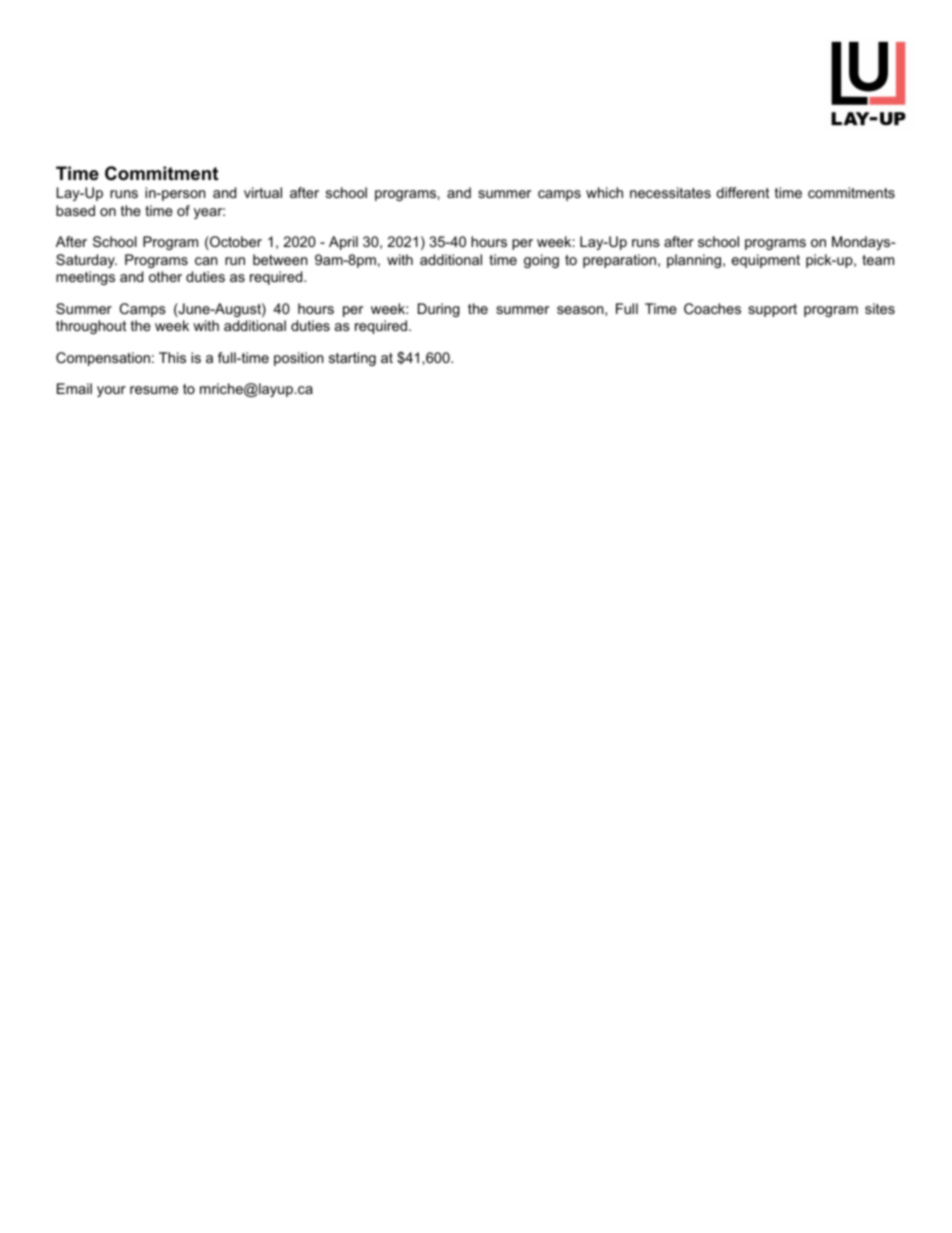  I want to click on which, so click(604, 192).
